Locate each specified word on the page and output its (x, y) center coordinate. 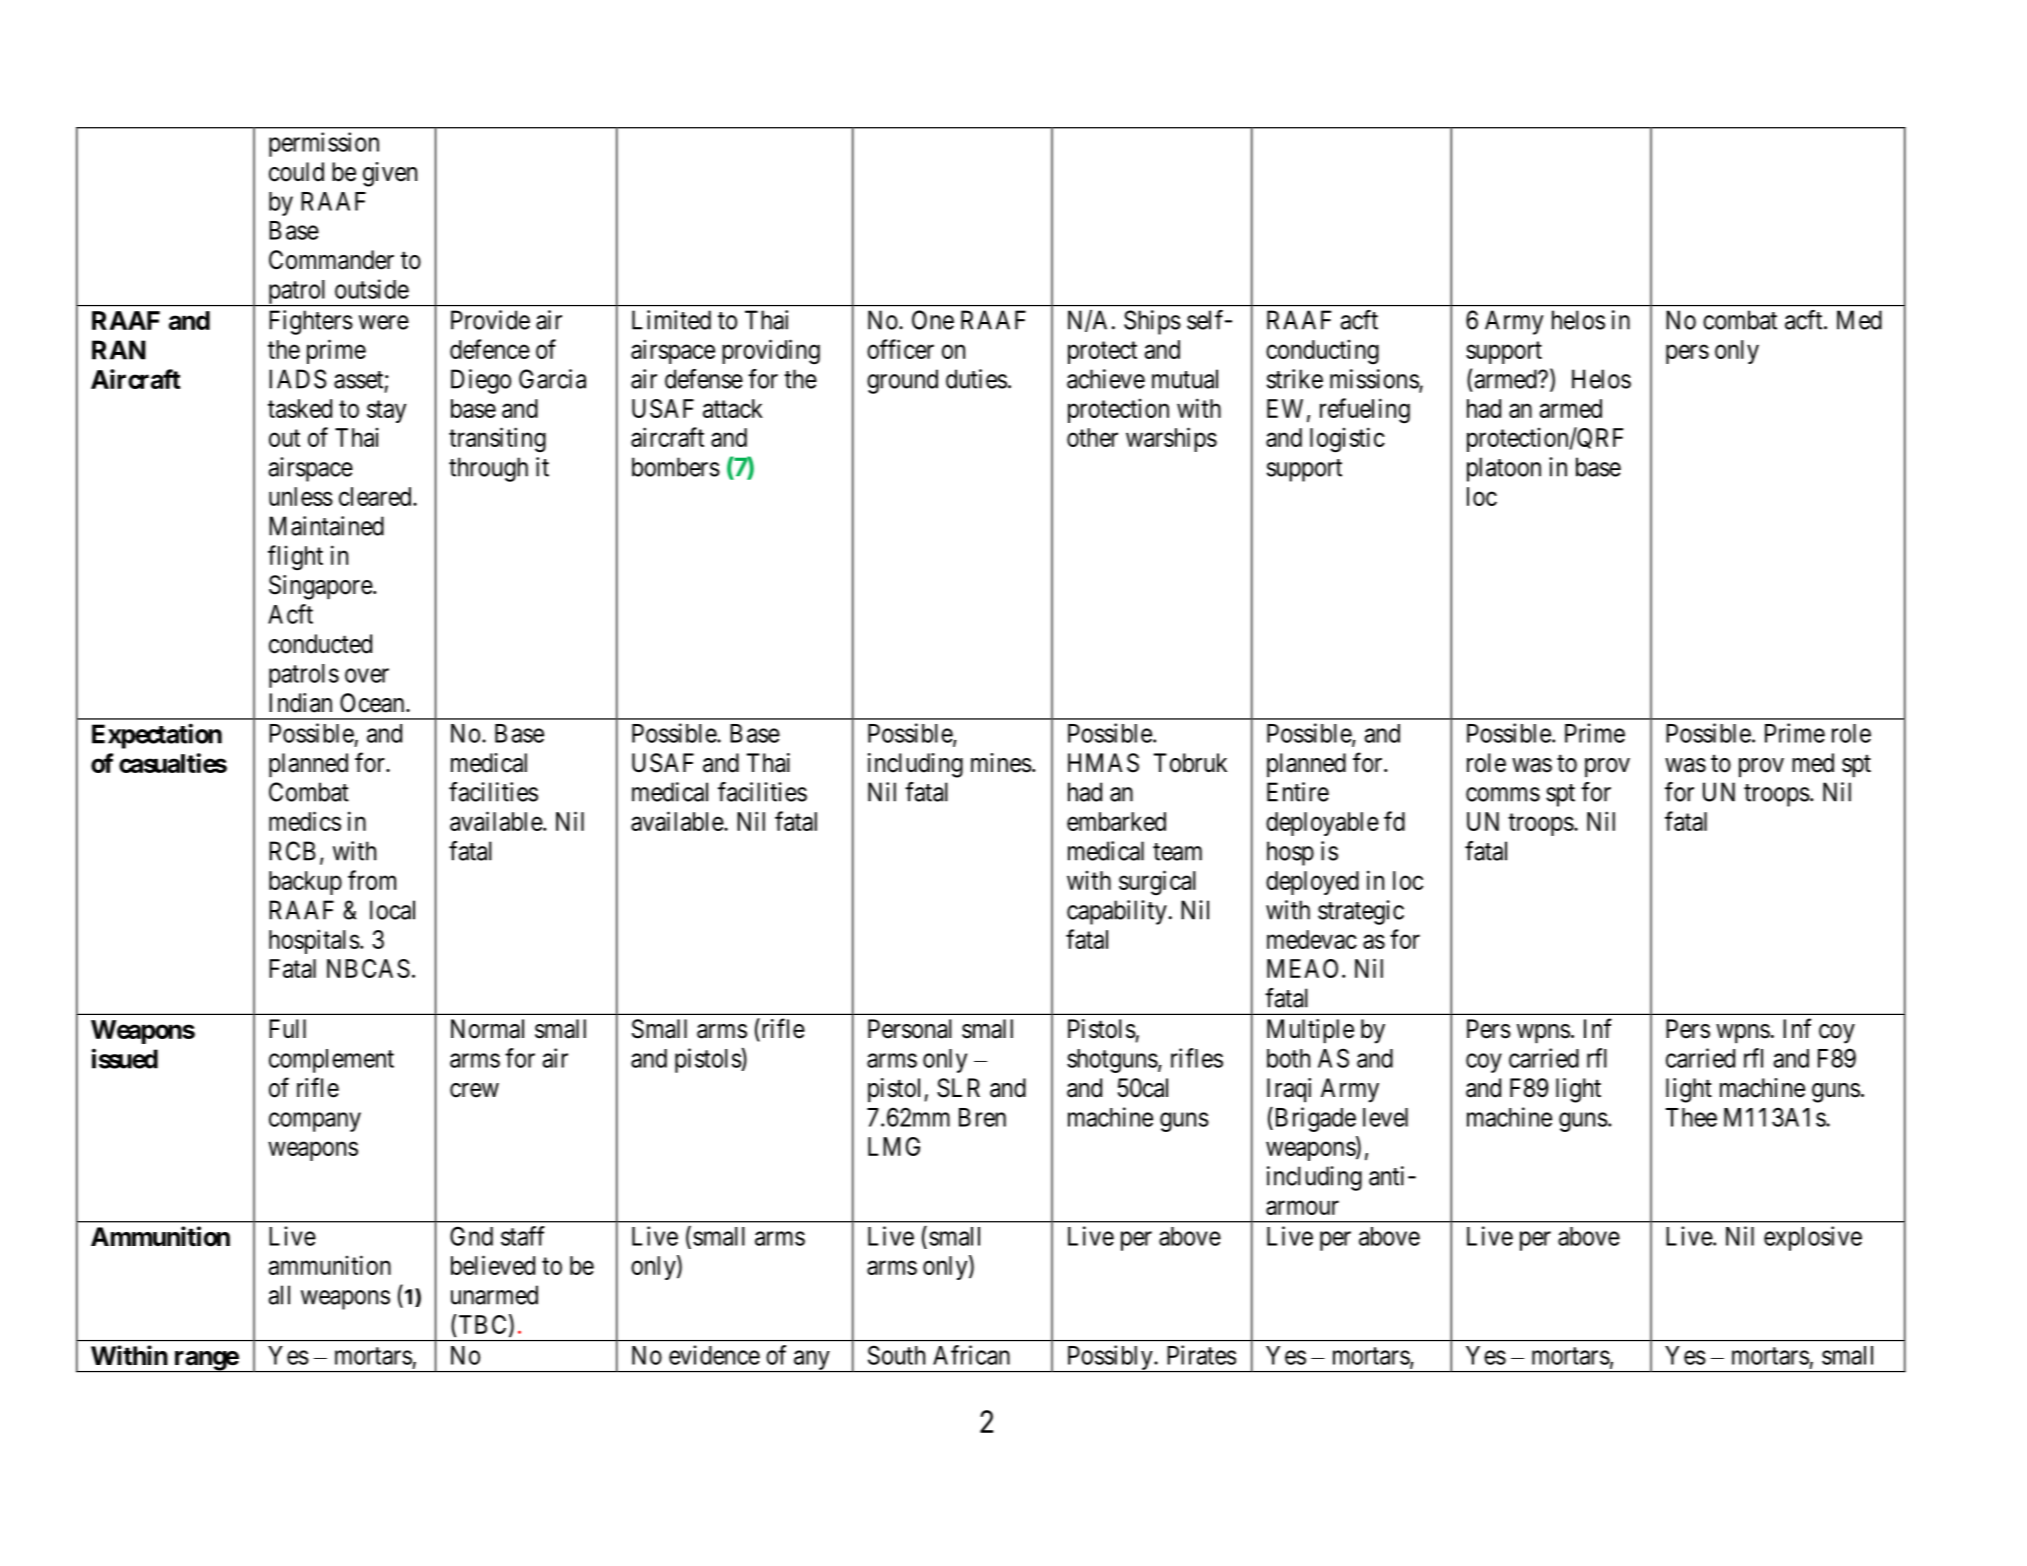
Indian (300, 703)
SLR (958, 1088)
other (1092, 437)
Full (287, 1028)
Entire (1298, 792)
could (296, 172)
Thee (1691, 1117)
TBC (481, 1324)
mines (1001, 763)
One (933, 320)
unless (301, 496)
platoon (1504, 469)
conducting (1322, 352)
